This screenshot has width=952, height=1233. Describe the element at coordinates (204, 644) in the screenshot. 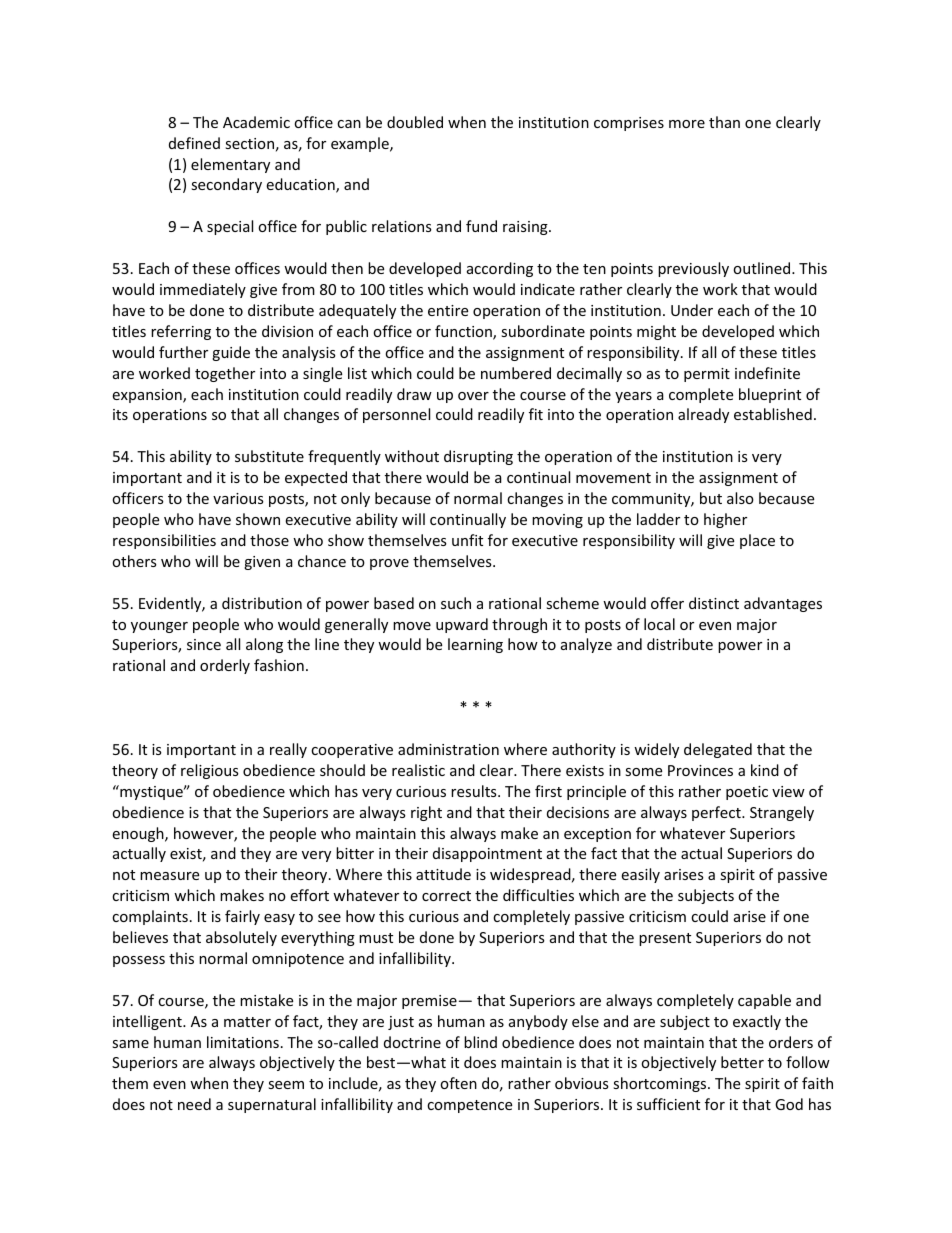

I see `since` at that location.
